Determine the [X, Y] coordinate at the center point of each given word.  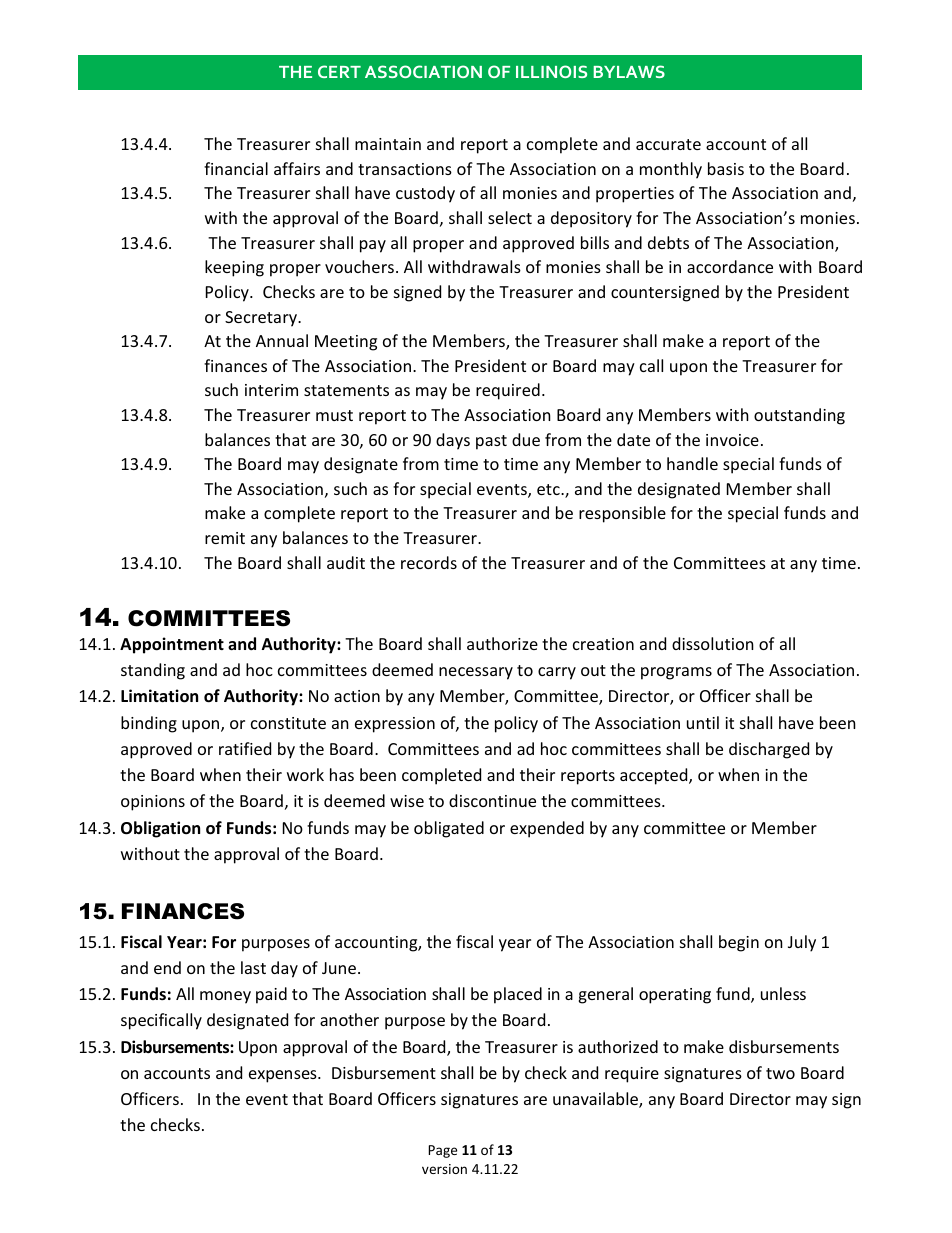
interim [271, 390]
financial [236, 168]
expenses [284, 1076]
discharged [769, 750]
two [780, 1073]
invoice [732, 440]
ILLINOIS [551, 71]
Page [442, 1151]
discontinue [492, 800]
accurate [668, 144]
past [491, 442]
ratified [245, 748]
